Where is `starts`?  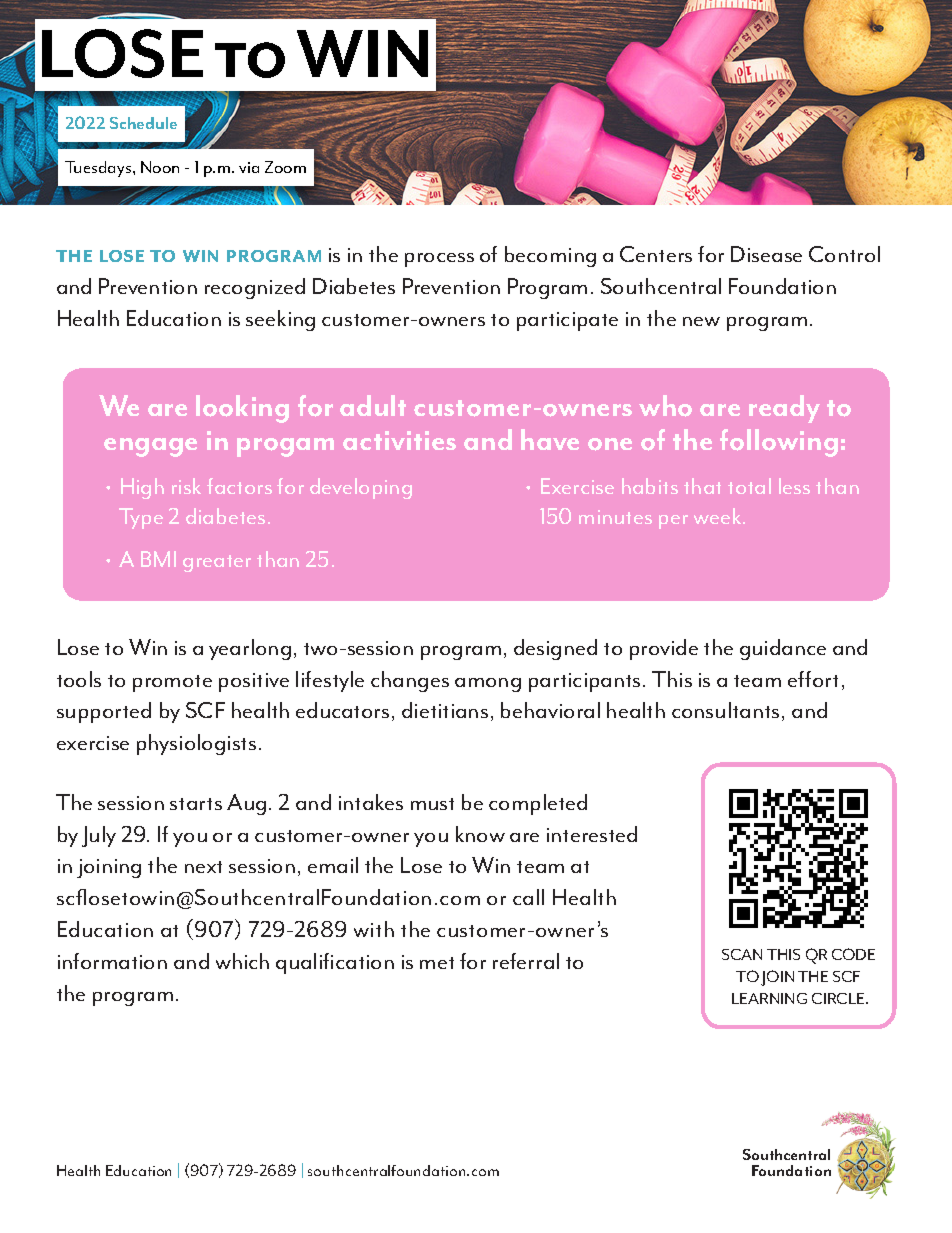 starts is located at coordinates (196, 804).
